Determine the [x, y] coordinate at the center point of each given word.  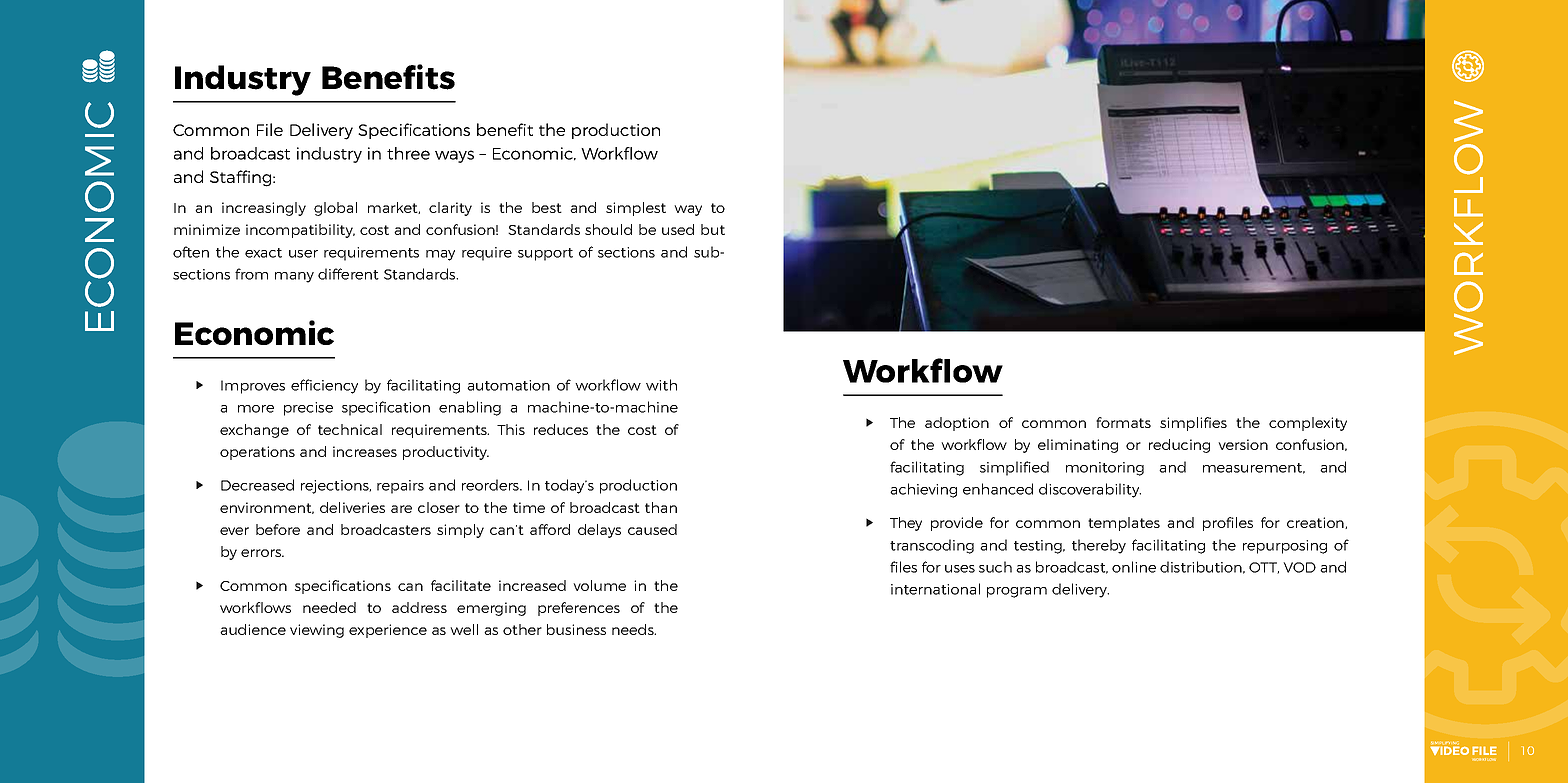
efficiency [324, 386]
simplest [636, 209]
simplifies [1193, 424]
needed [329, 607]
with [661, 385]
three [408, 153]
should [608, 229]
